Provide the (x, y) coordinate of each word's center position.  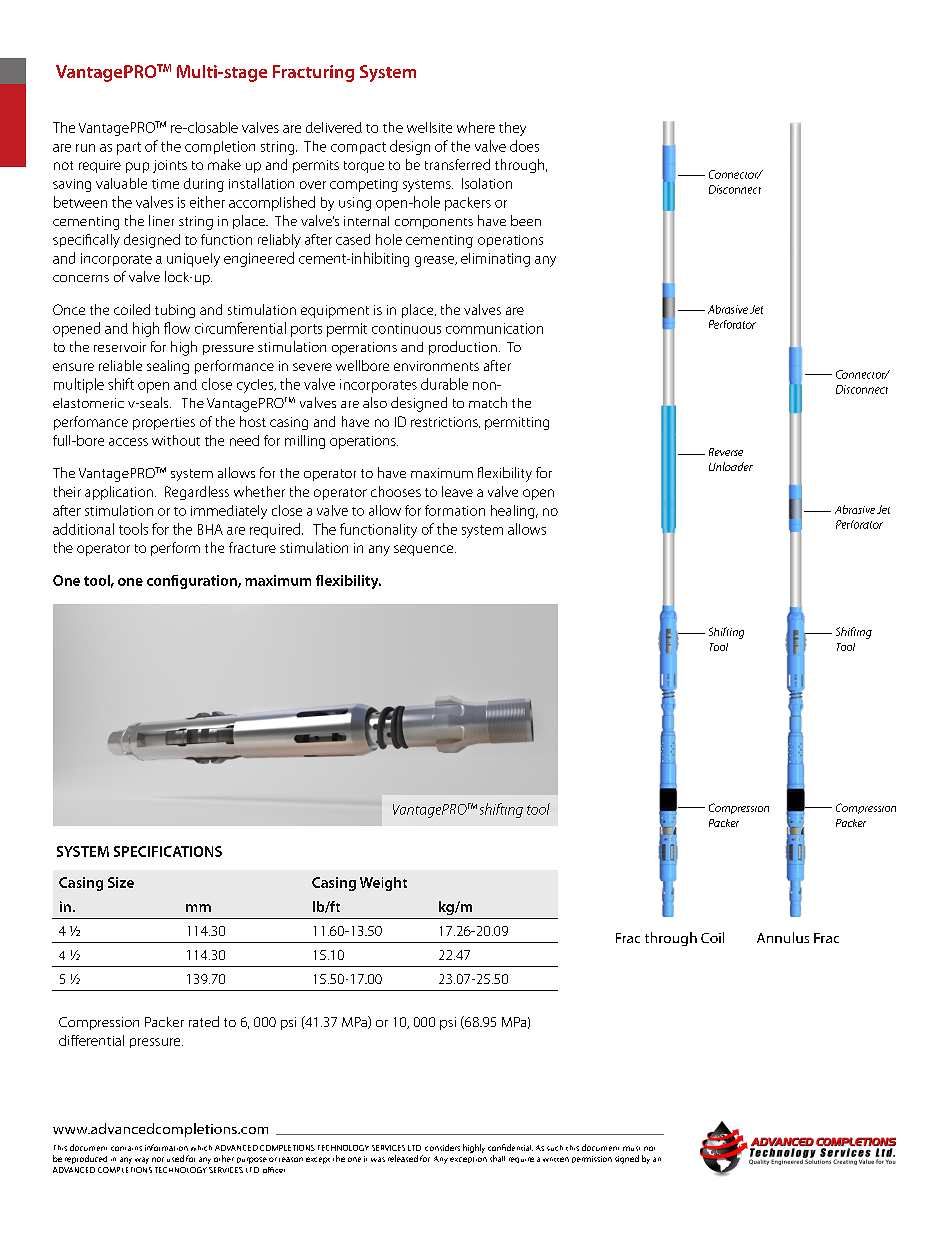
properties (164, 423)
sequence (425, 550)
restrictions (445, 422)
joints (170, 166)
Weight (383, 884)
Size (121, 882)
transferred (457, 164)
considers (442, 1147)
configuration (193, 582)
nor (158, 1159)
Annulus (783, 937)
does (524, 146)
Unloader (731, 466)
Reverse (726, 452)
